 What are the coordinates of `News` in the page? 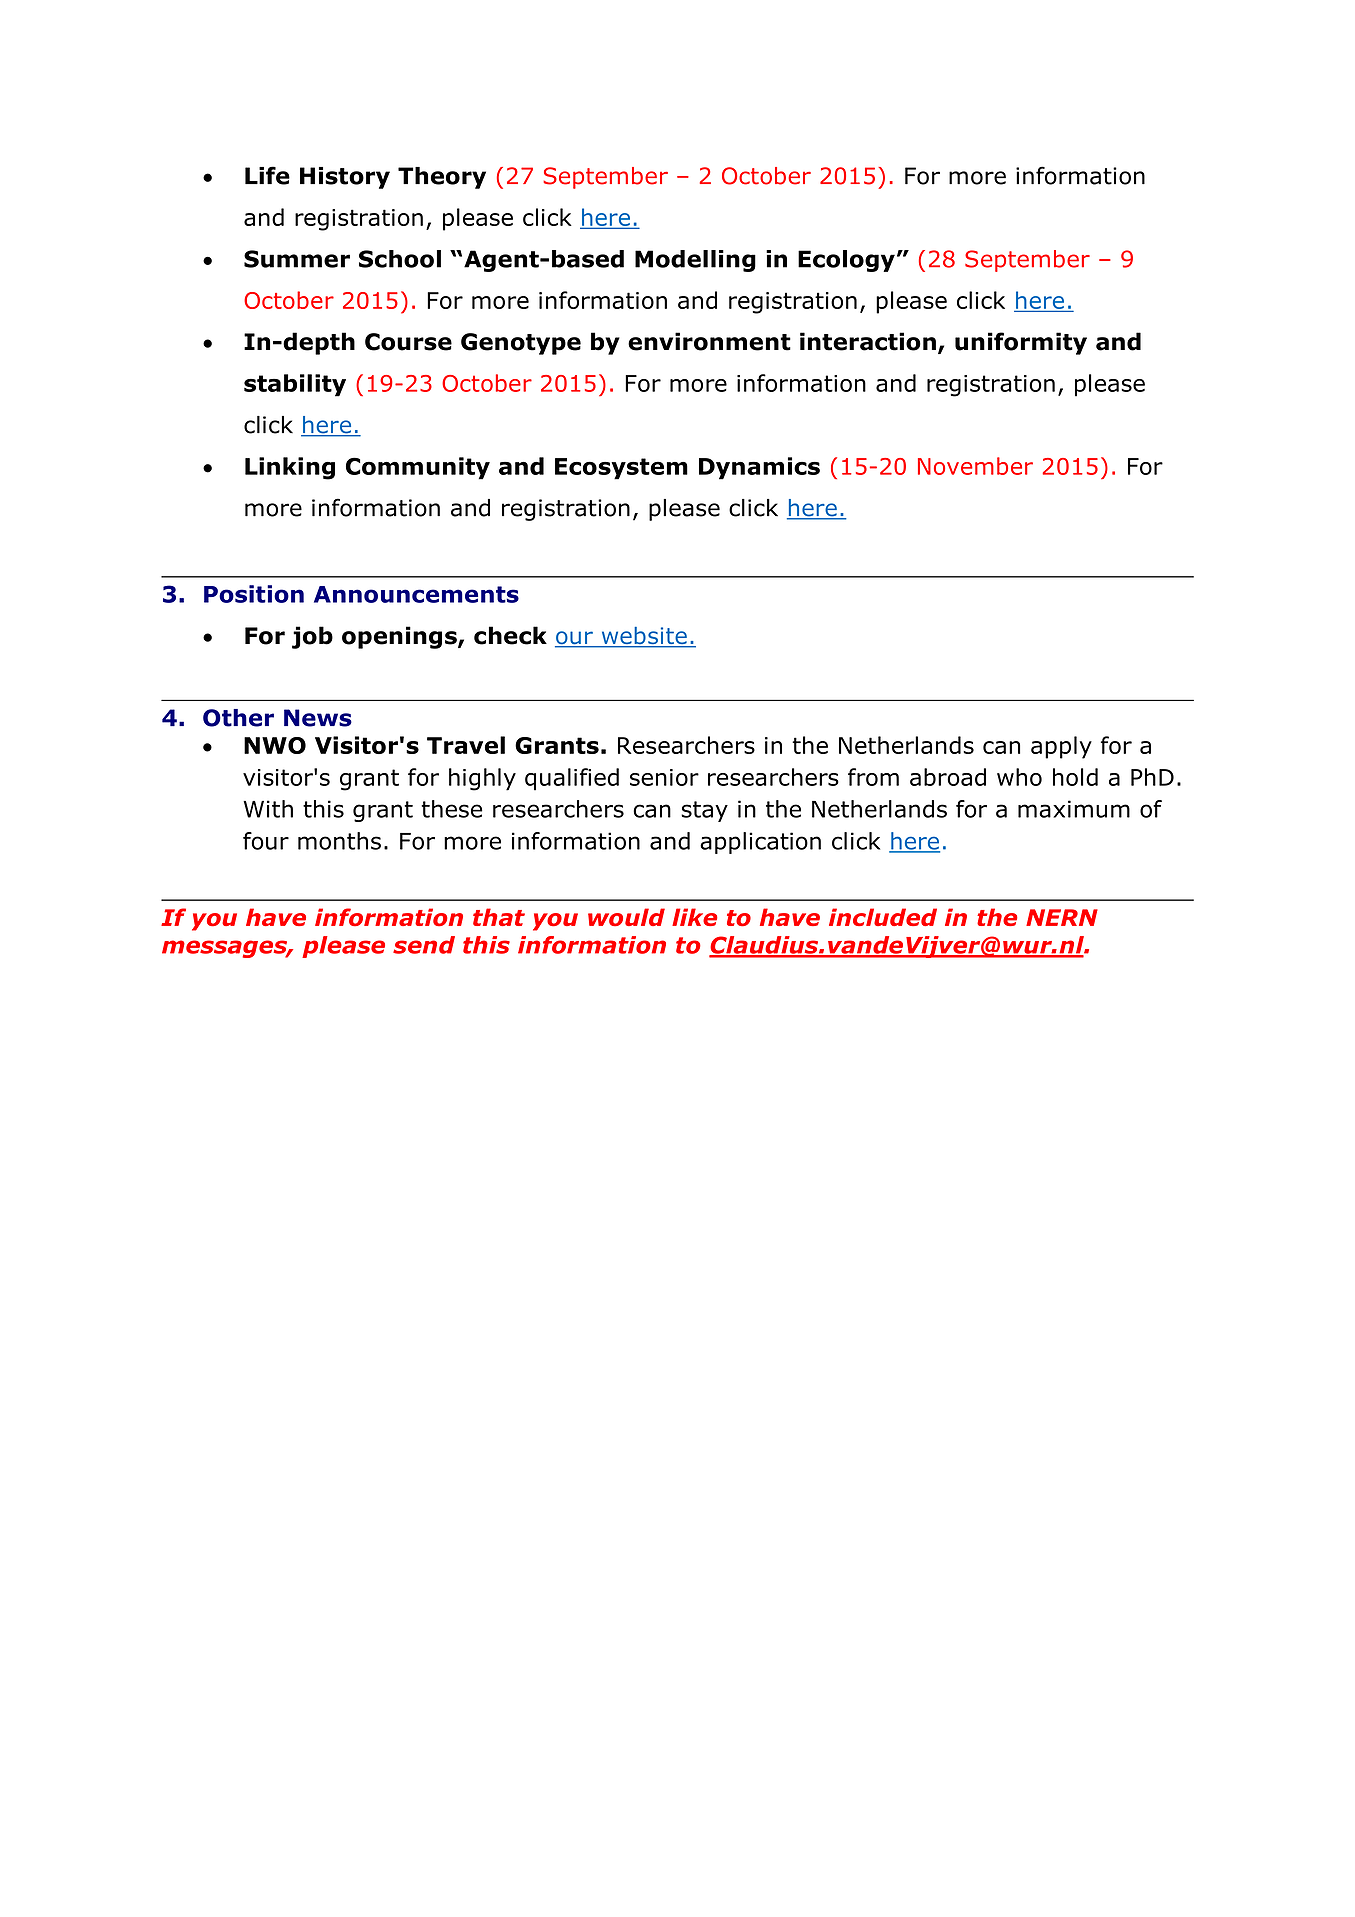 It's located at (318, 718).
